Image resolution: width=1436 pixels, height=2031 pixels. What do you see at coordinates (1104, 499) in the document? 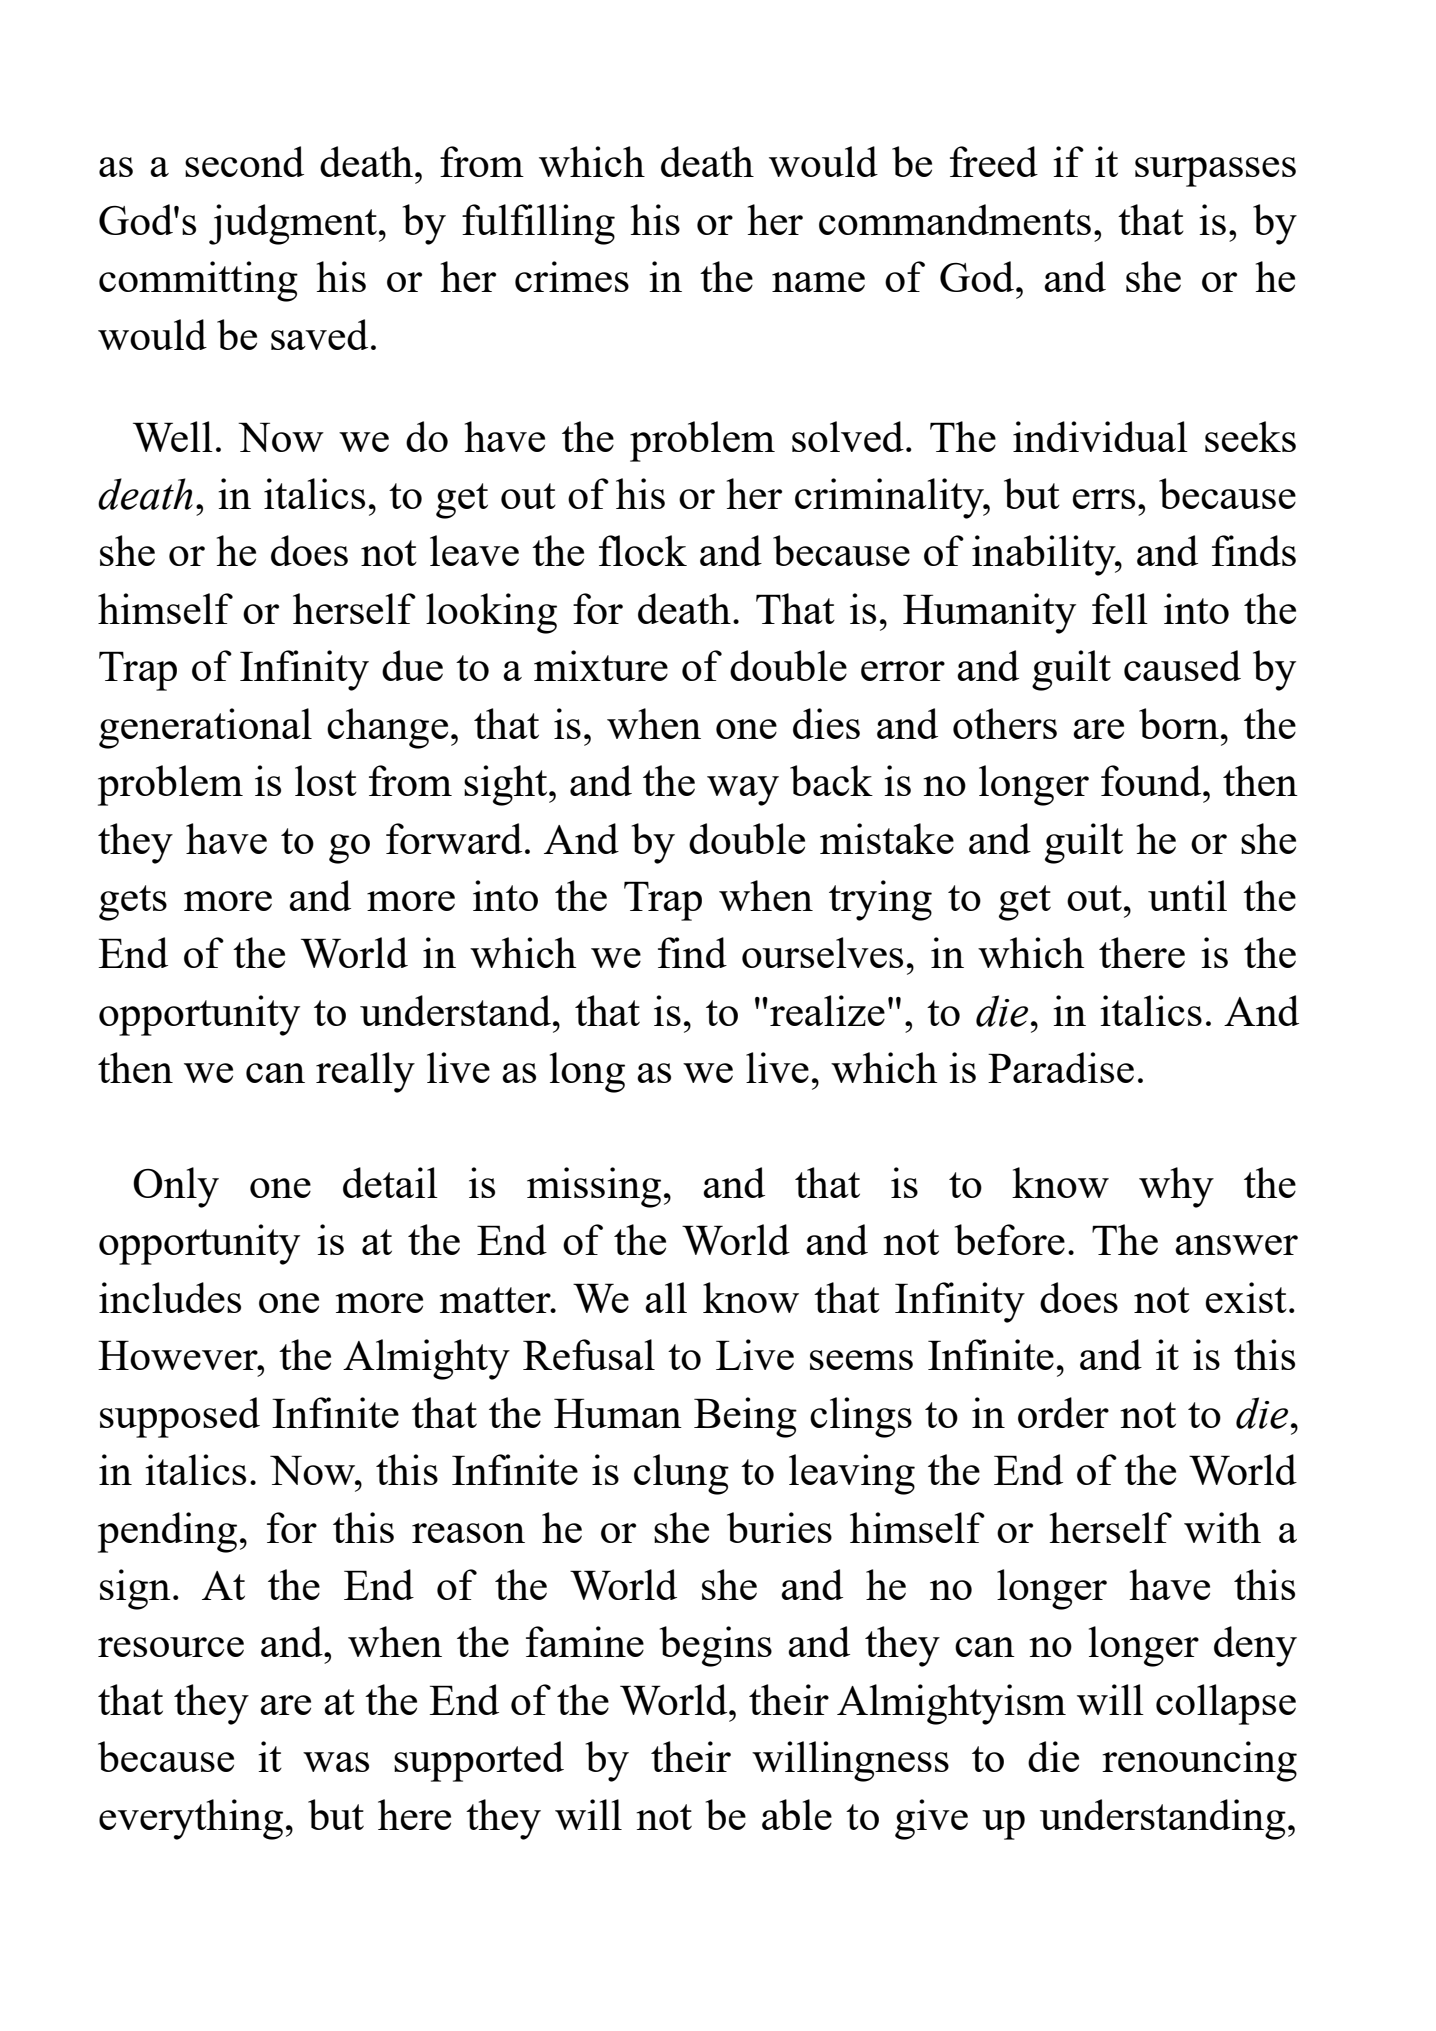
I see `errs` at bounding box center [1104, 499].
